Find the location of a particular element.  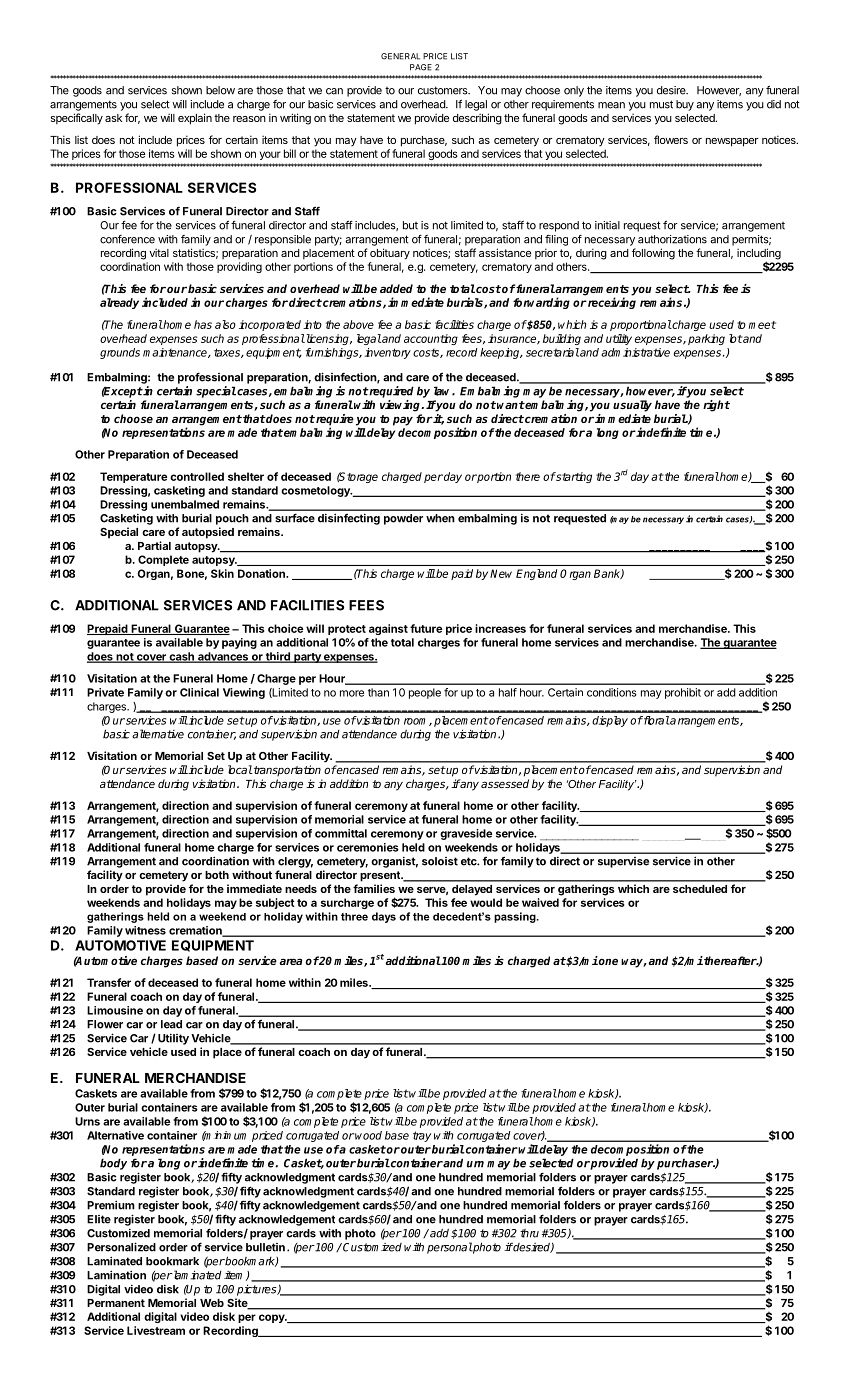

Livestream is located at coordinates (156, 1330).
